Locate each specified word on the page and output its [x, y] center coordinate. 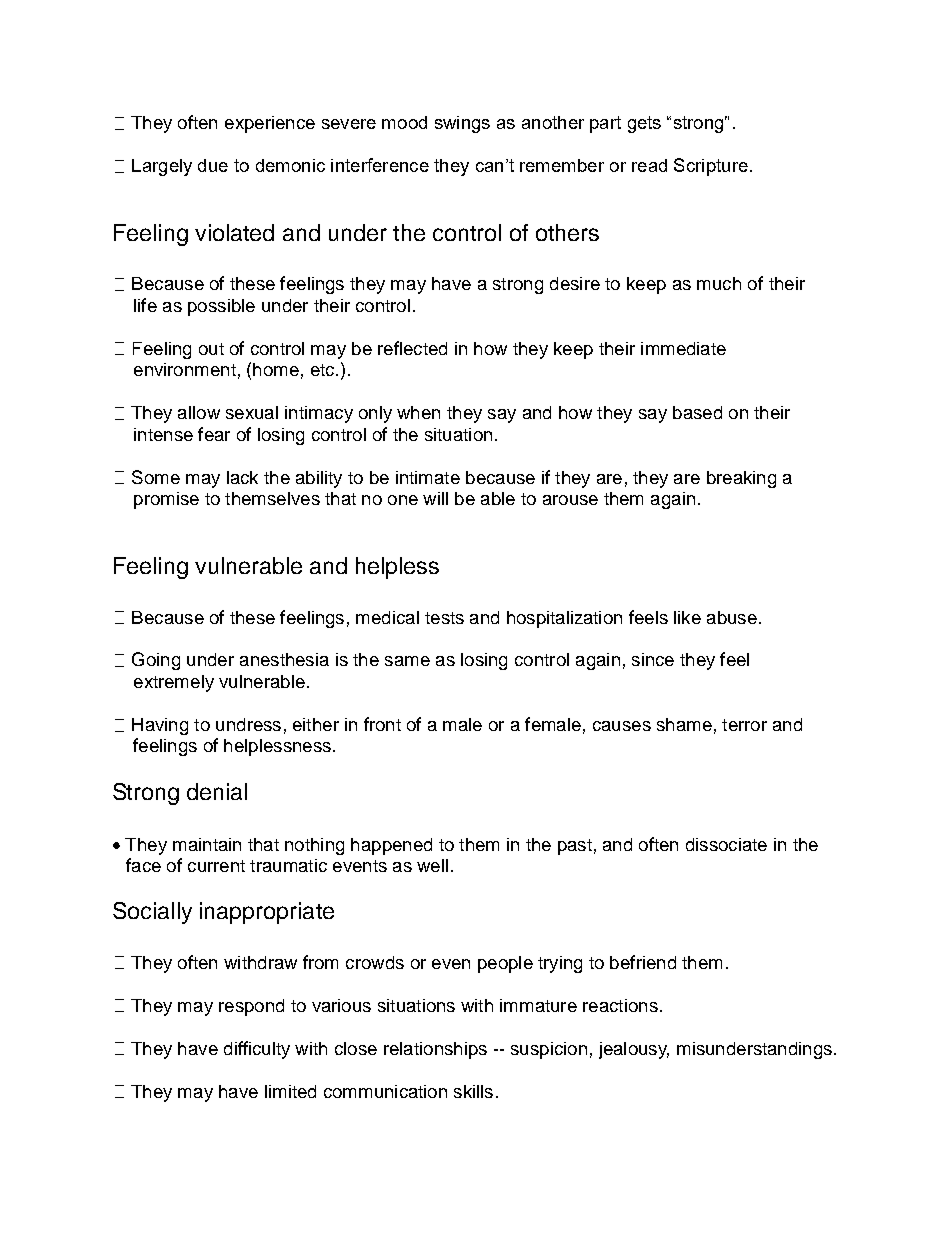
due [213, 165]
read [649, 165]
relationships [435, 1050]
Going [156, 661]
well [432, 865]
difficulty [257, 1050]
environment [185, 369]
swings [462, 124]
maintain [207, 844]
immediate [683, 348]
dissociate [726, 844]
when [418, 412]
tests [444, 618]
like [687, 617]
